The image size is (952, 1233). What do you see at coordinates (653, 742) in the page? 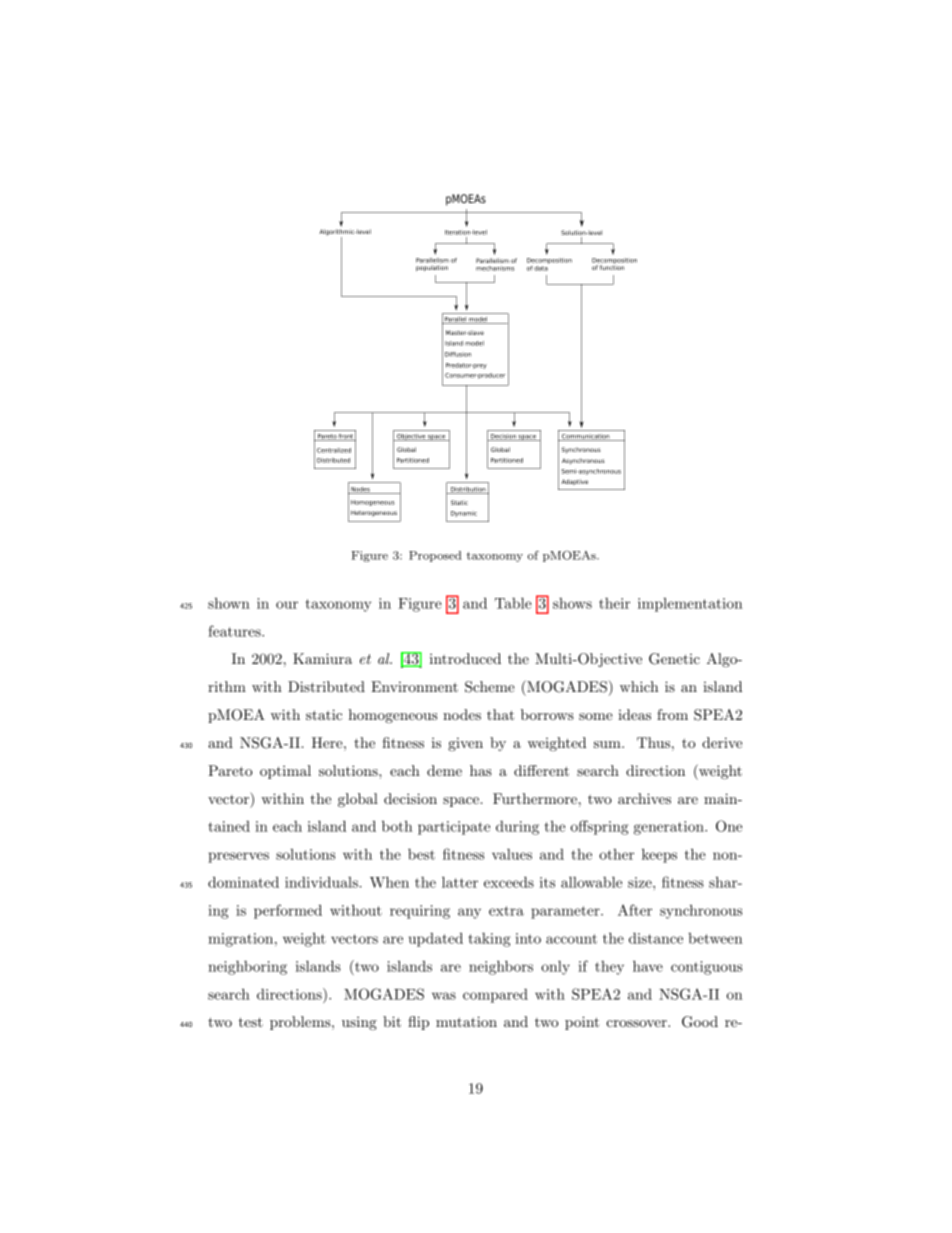
I see `Thus` at bounding box center [653, 742].
